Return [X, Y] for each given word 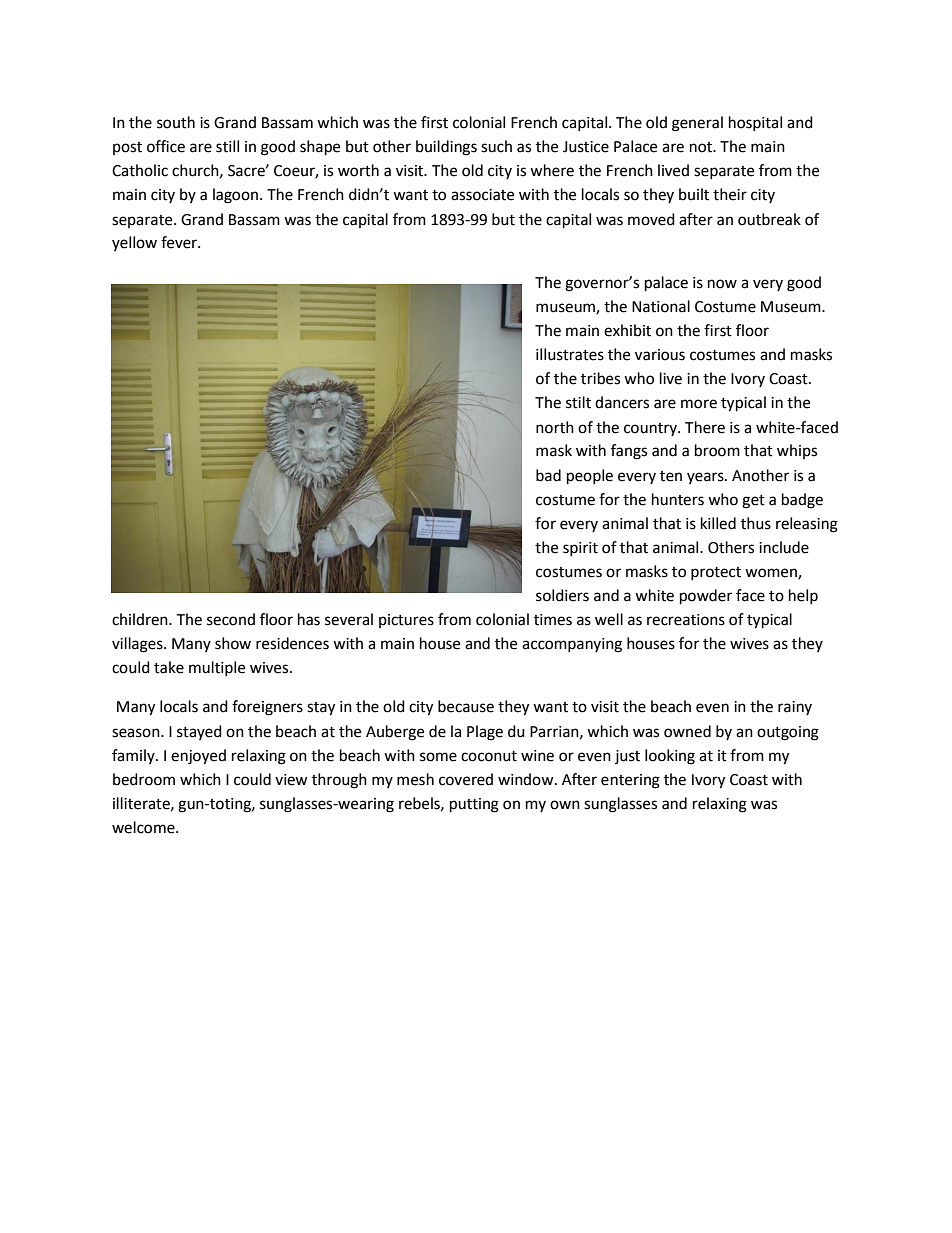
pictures [406, 621]
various [660, 355]
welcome [144, 827]
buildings [446, 148]
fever [180, 242]
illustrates [570, 354]
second [231, 619]
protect [716, 573]
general [697, 124]
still [227, 146]
